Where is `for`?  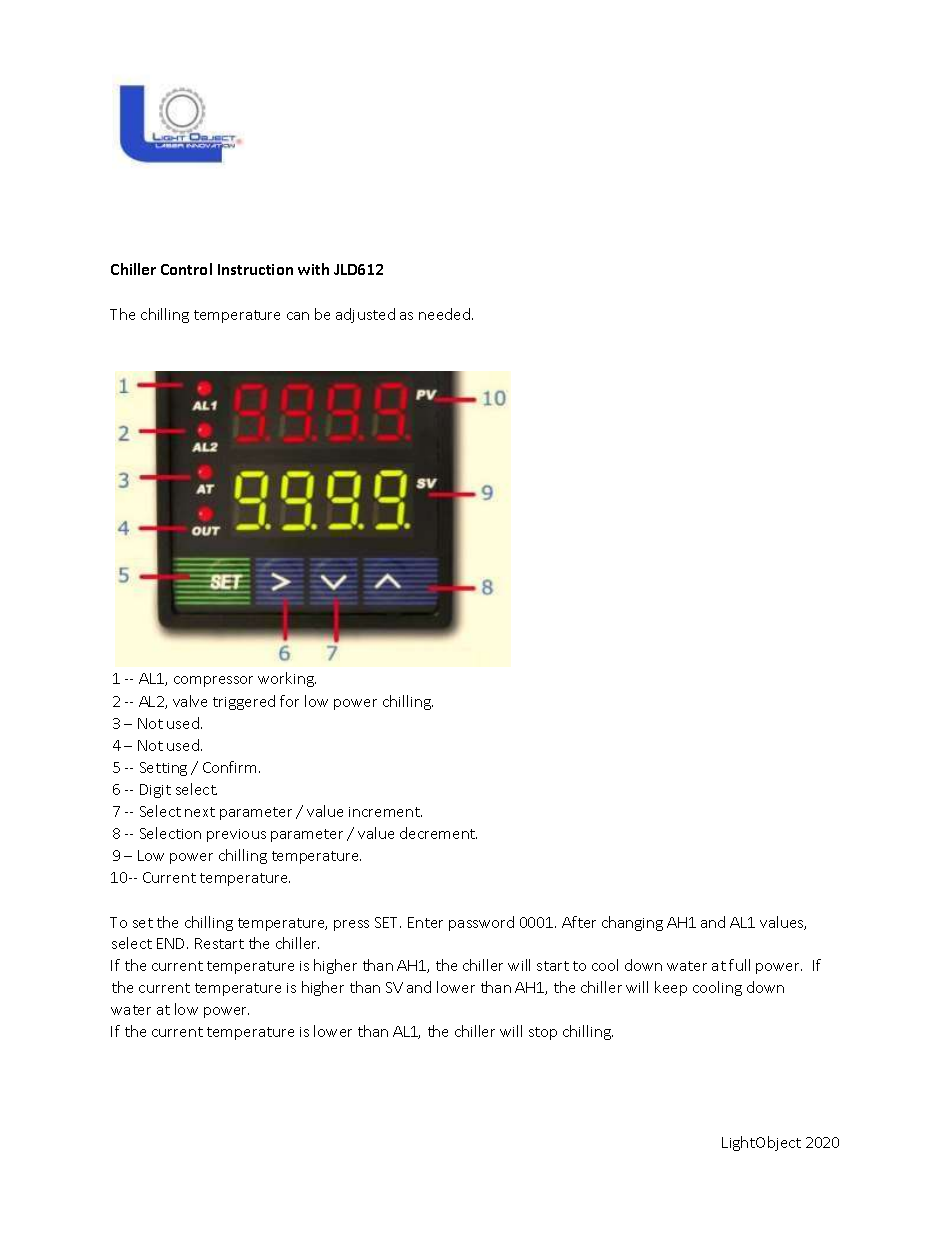
for is located at coordinates (289, 701).
